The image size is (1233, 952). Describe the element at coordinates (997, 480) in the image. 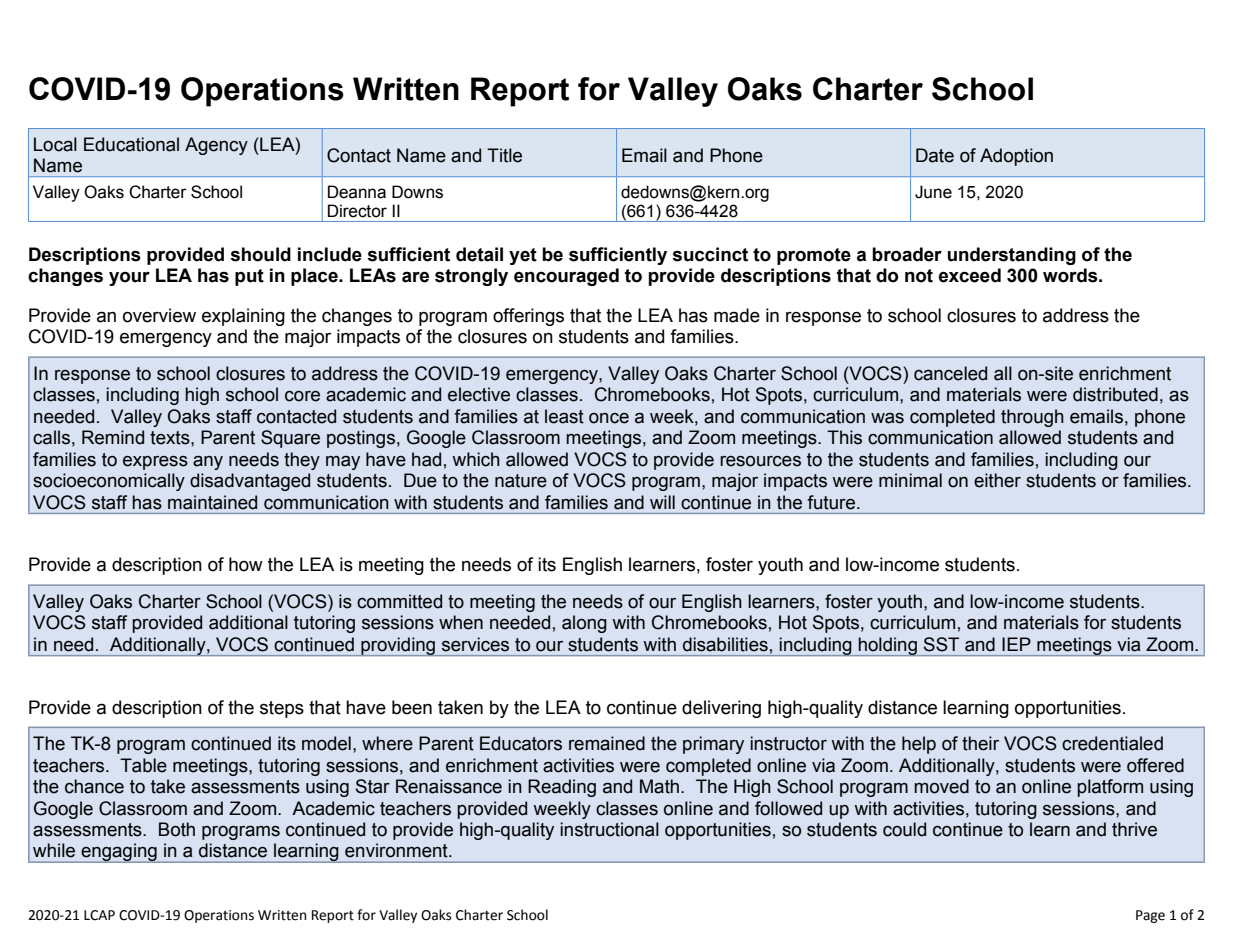

I see `either` at that location.
